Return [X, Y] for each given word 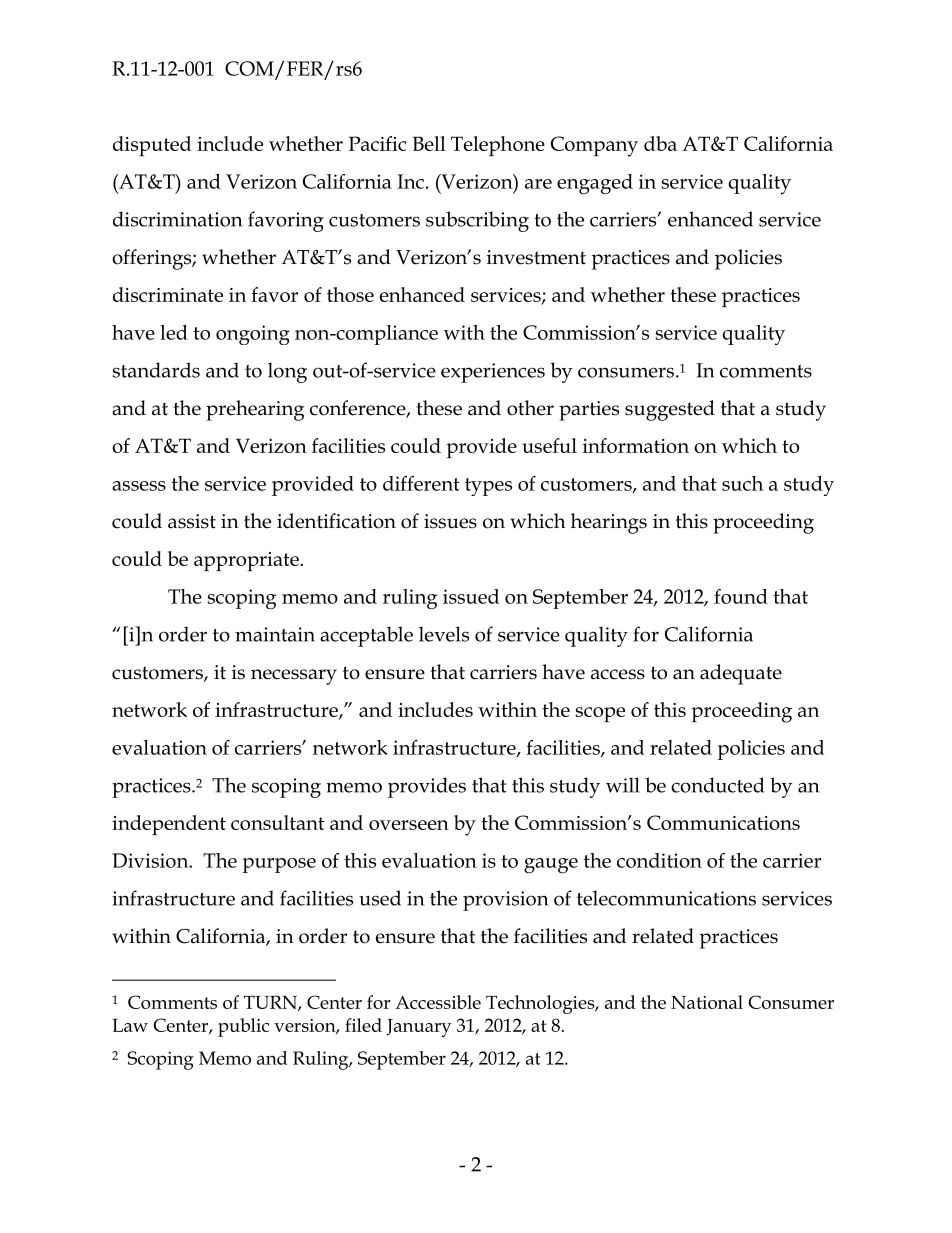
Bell [429, 143]
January [418, 1028]
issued [471, 596]
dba [660, 143]
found [741, 596]
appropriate [247, 561]
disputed [152, 146]
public [243, 1027]
